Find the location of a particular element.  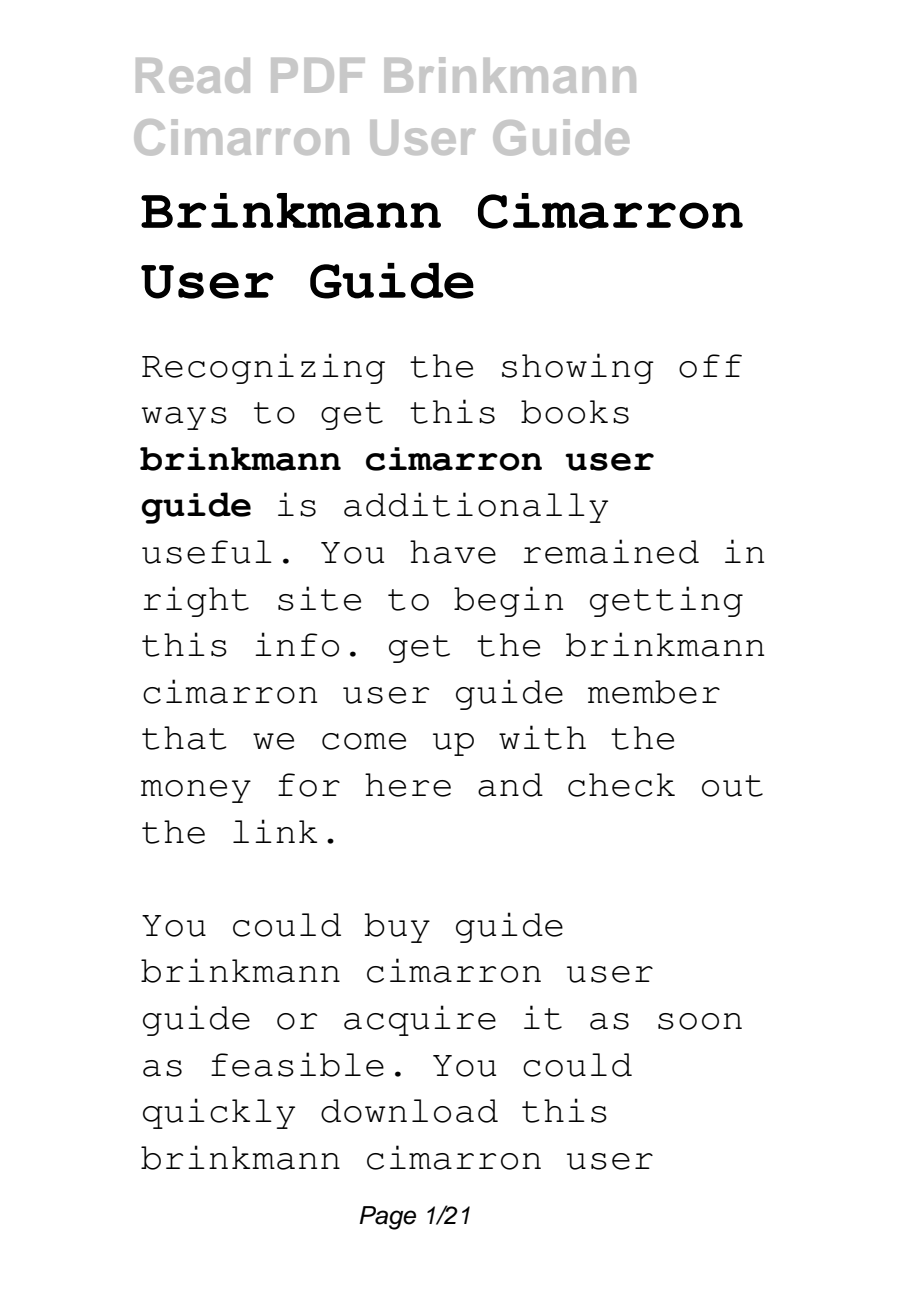

soon is located at coordinates (700, 1021).
